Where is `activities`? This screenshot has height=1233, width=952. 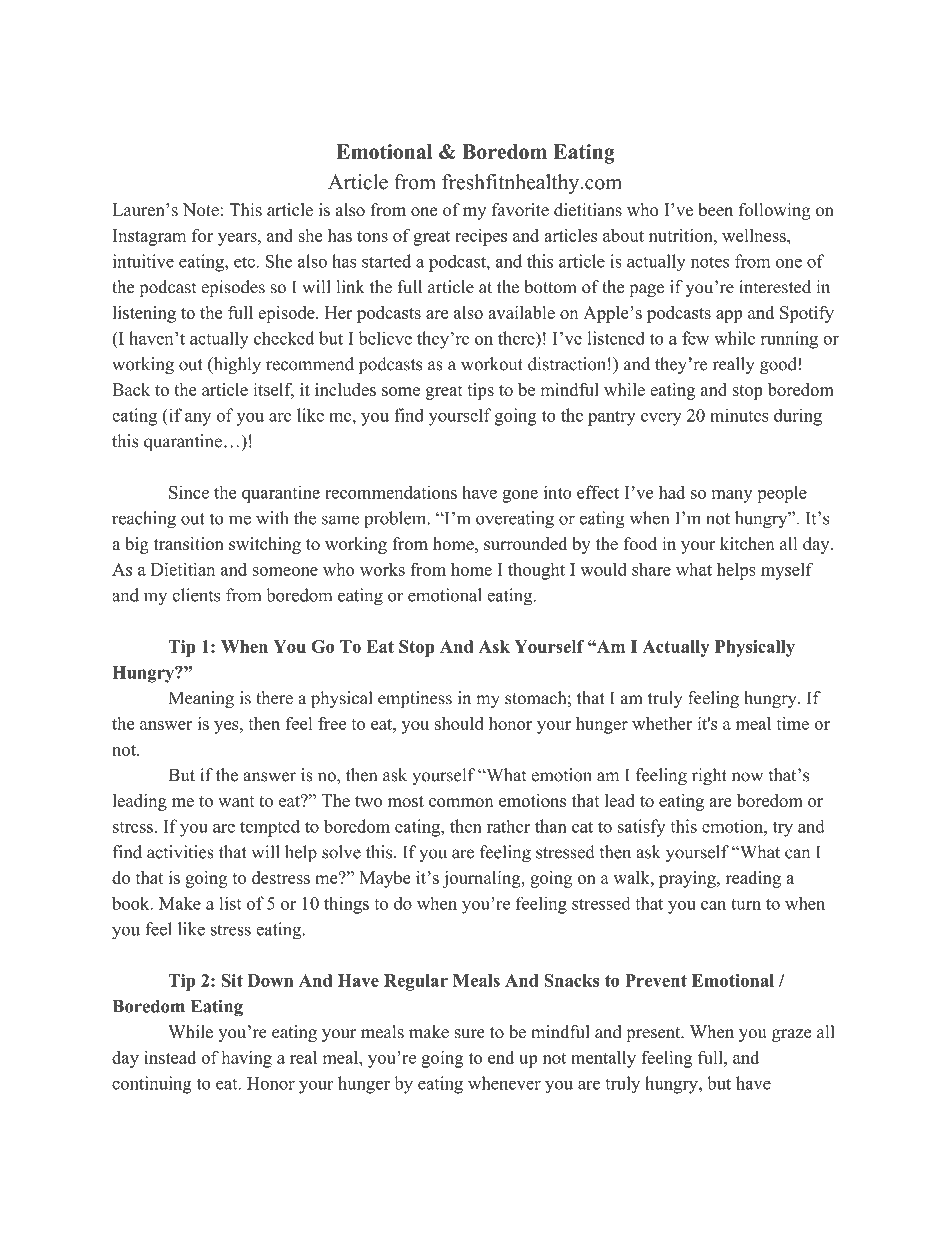 activities is located at coordinates (180, 852).
